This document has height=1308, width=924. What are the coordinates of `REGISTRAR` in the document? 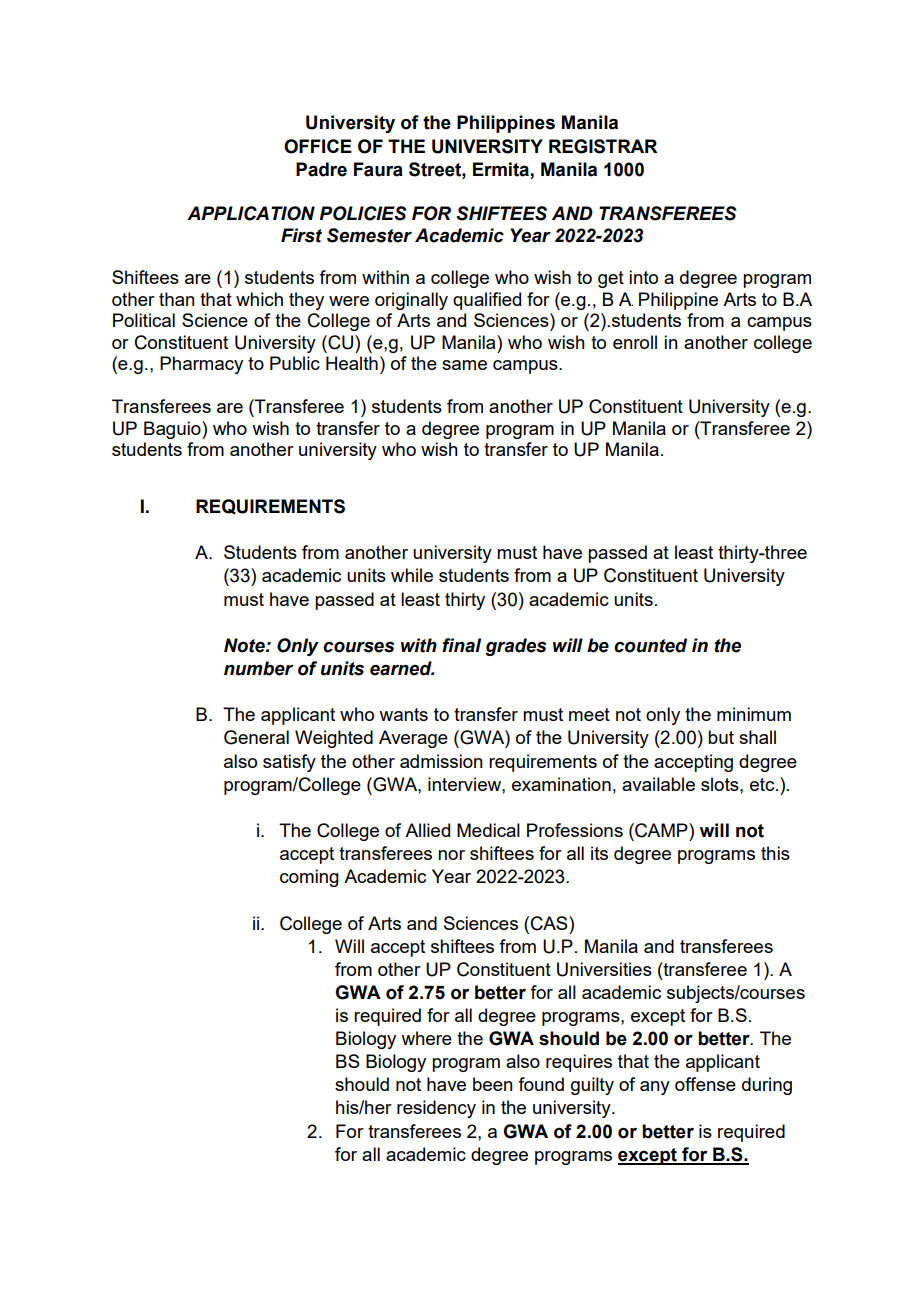 It's located at (603, 146).
